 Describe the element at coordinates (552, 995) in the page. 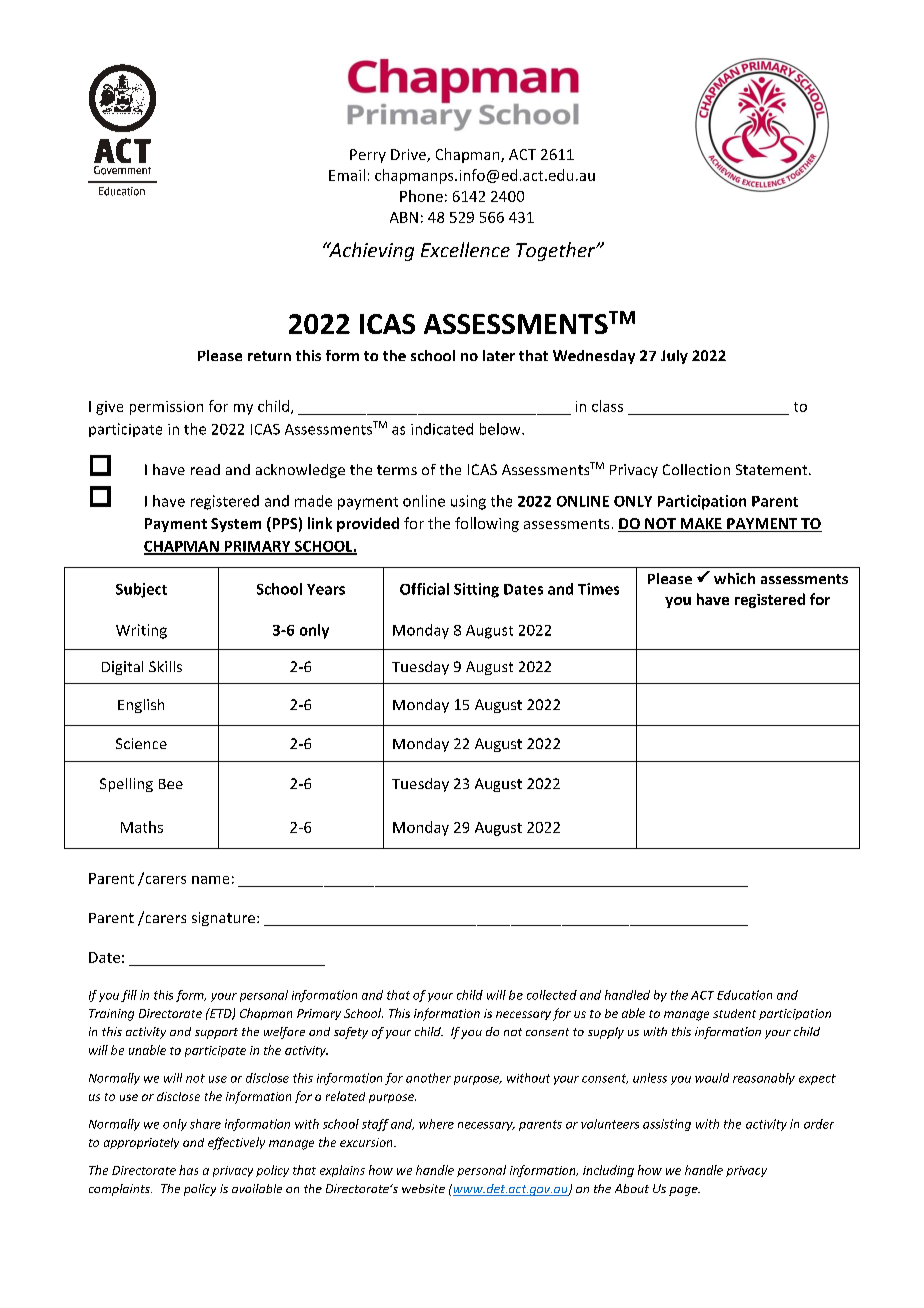

I see `collected` at that location.
